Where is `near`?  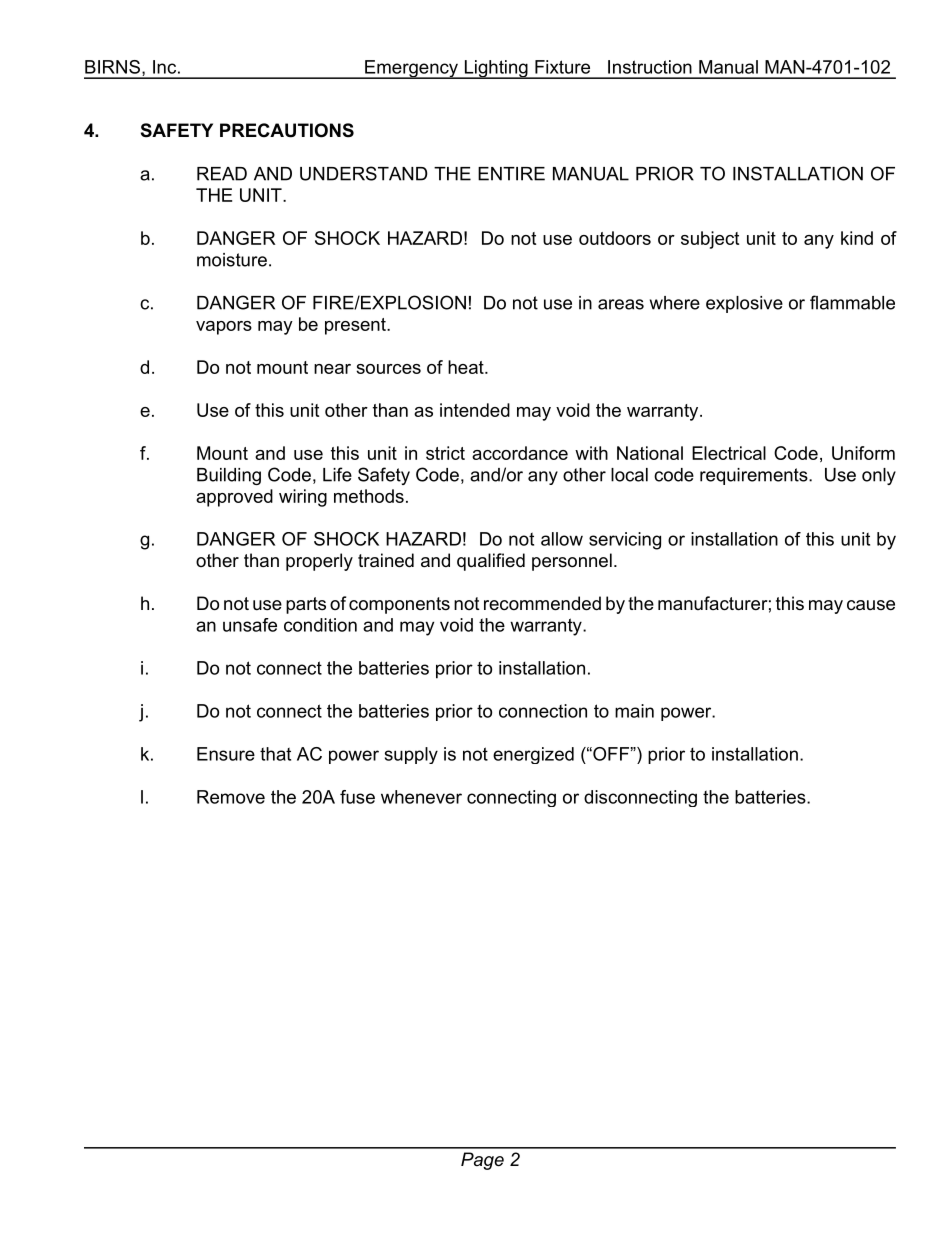
near is located at coordinates (332, 369).
